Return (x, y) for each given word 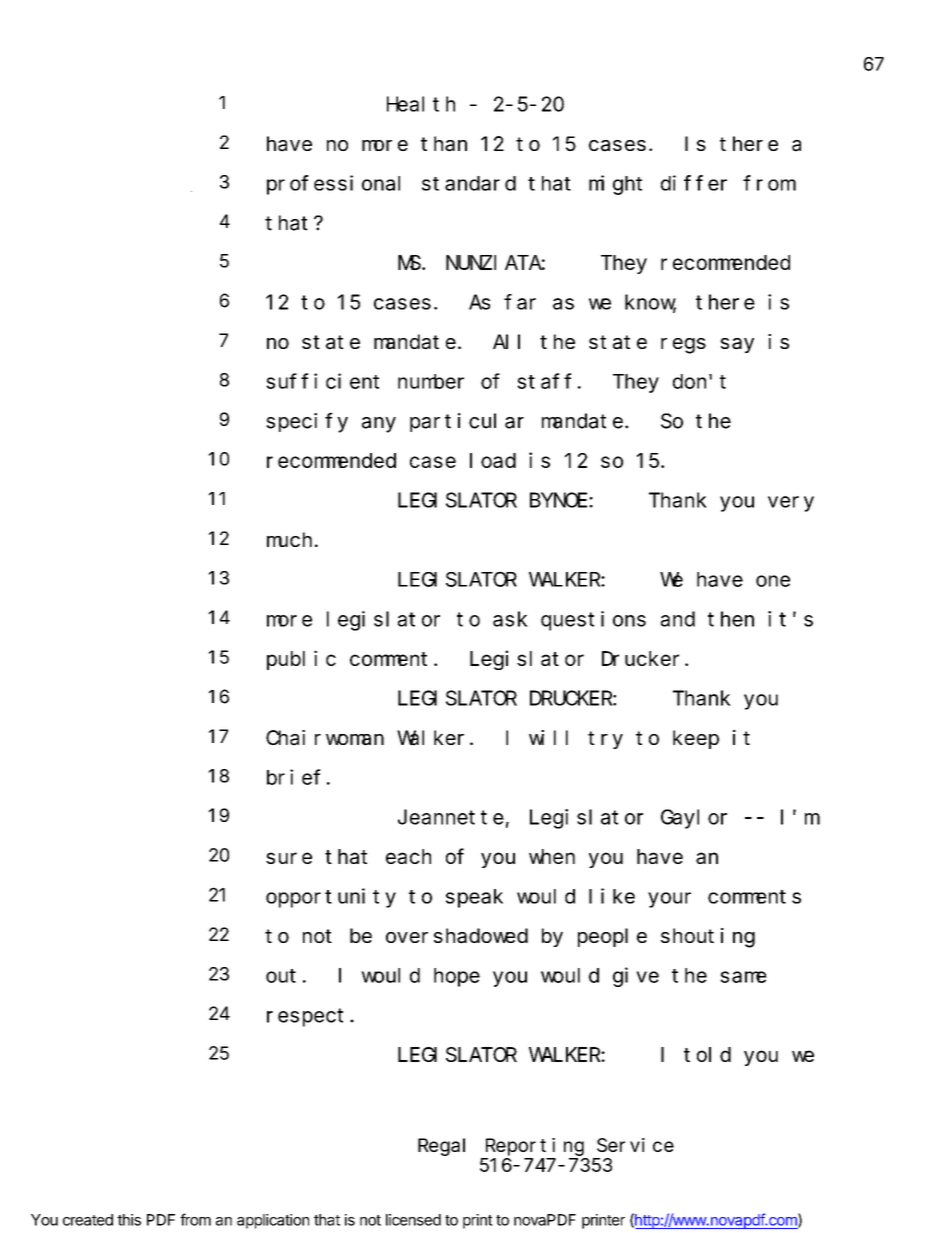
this (129, 1220)
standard (469, 183)
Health (421, 104)
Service (635, 1145)
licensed (413, 1220)
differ (694, 183)
